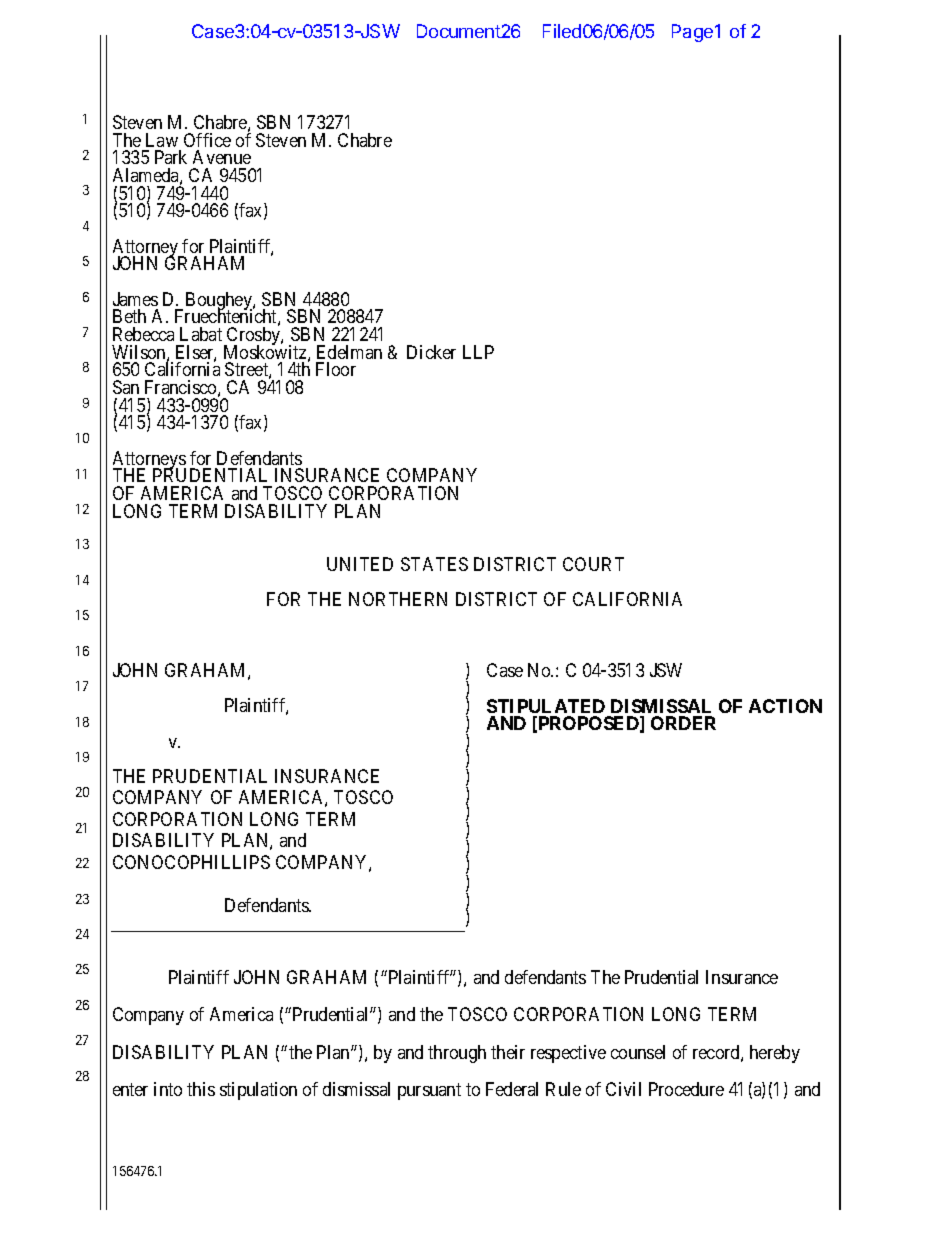 This image has width=952, height=1233. I want to click on this, so click(201, 1089).
